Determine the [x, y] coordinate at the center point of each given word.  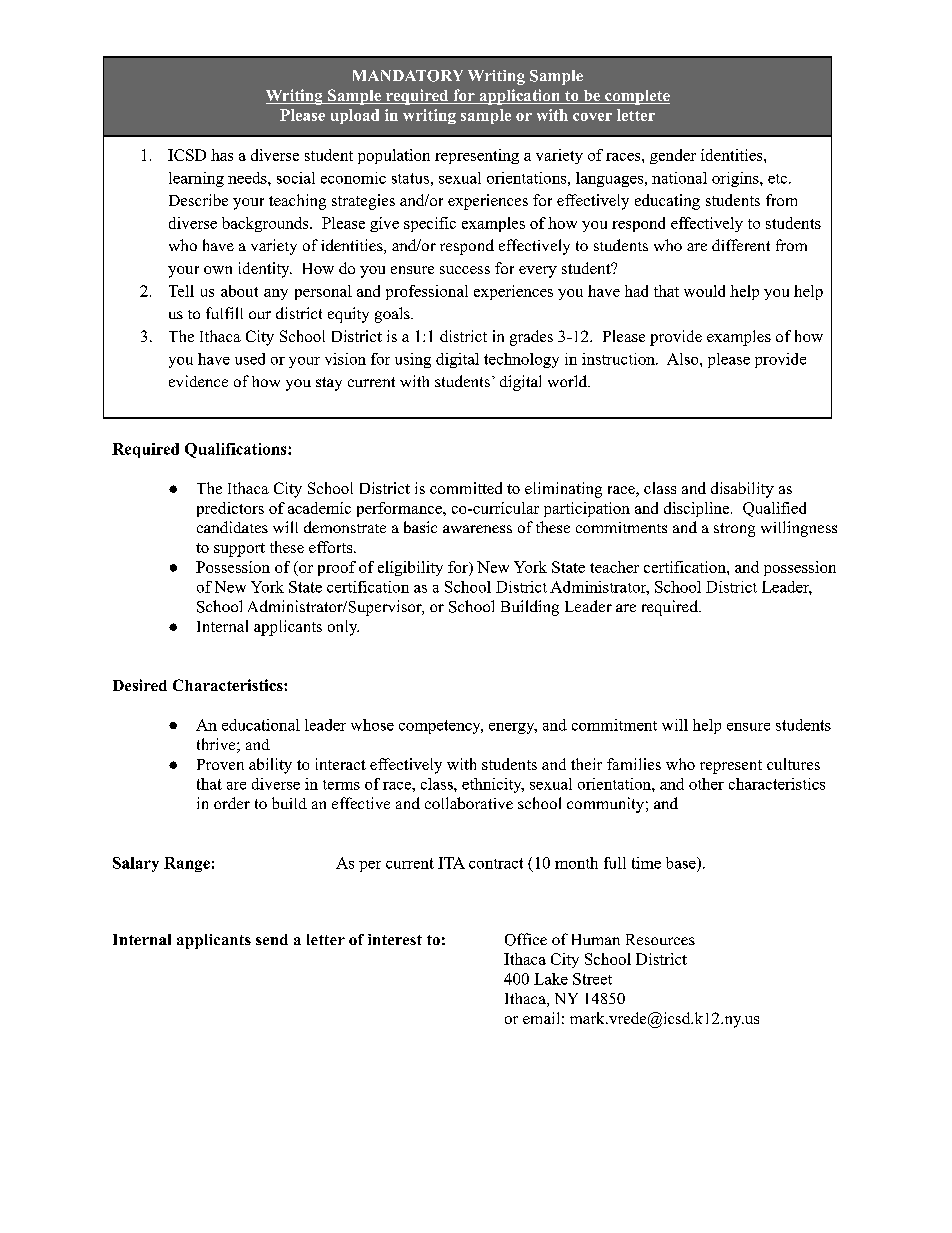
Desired [140, 685]
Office [526, 939]
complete [636, 97]
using [413, 360]
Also [684, 359]
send [272, 939]
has [222, 155]
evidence [198, 381]
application [519, 97]
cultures [793, 764]
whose [372, 725]
